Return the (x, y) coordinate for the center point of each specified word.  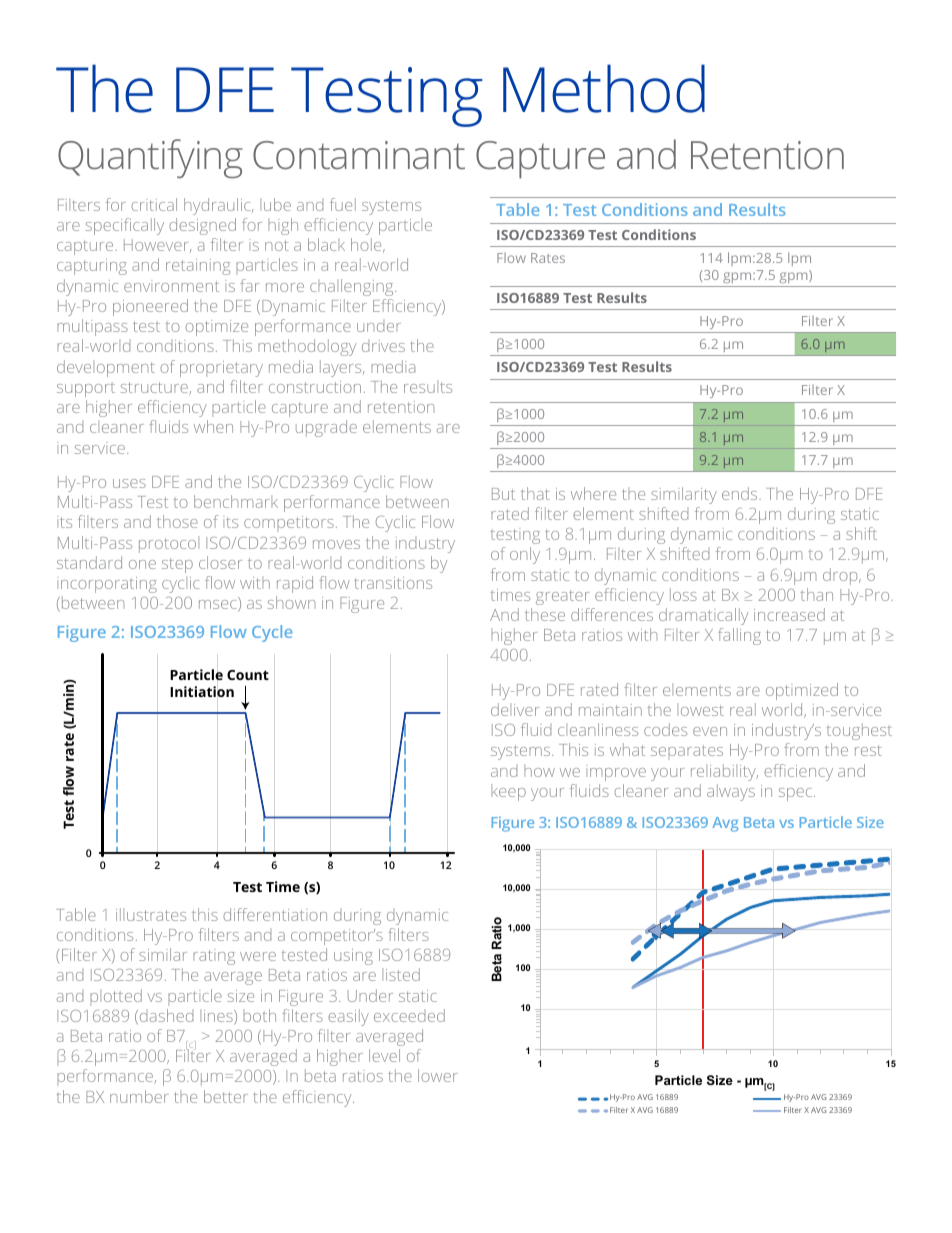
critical (154, 204)
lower (438, 1075)
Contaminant (359, 155)
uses (129, 483)
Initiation (202, 691)
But (503, 494)
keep (508, 792)
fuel (343, 204)
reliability (724, 772)
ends (741, 493)
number (139, 1096)
